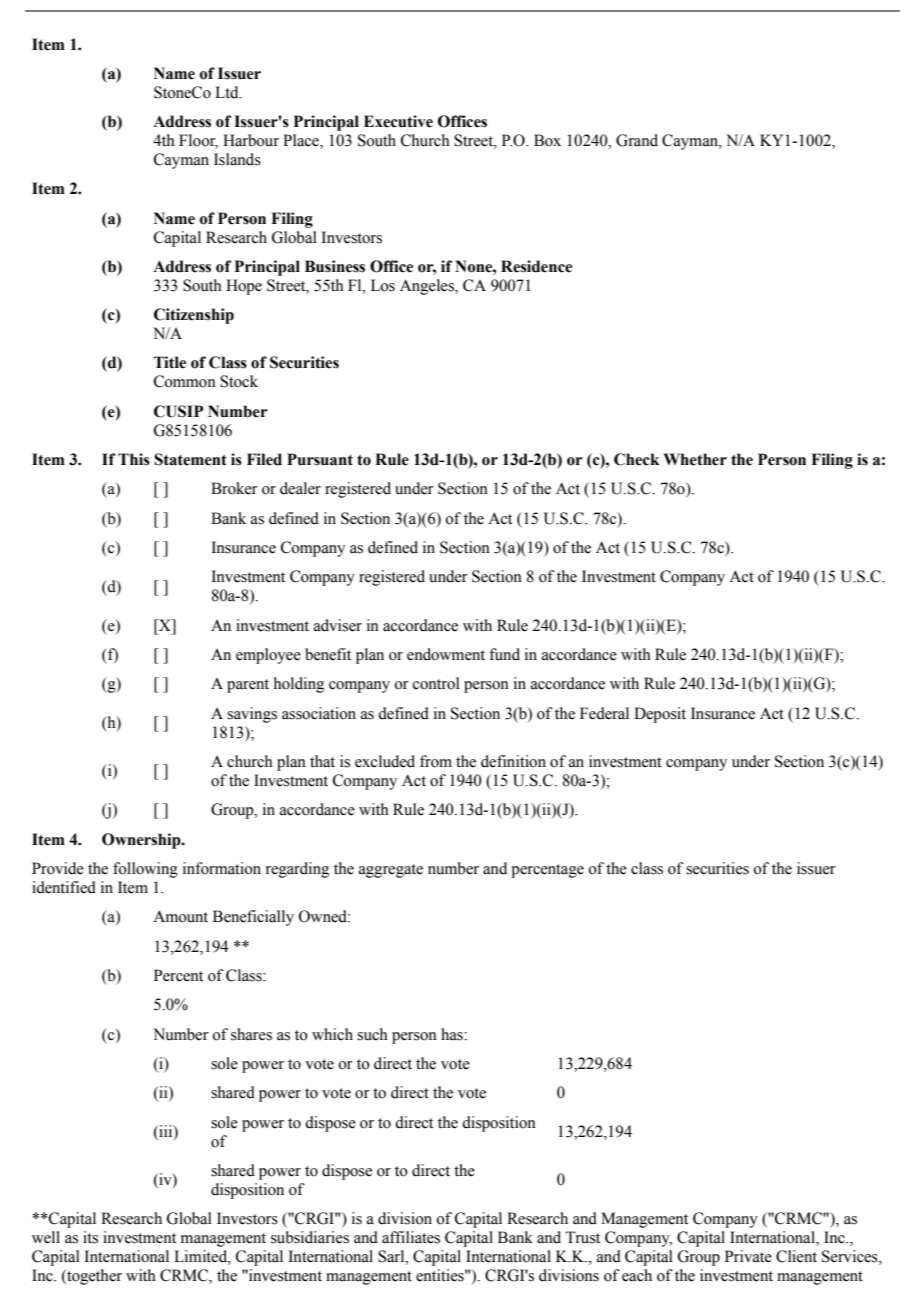 The height and width of the screenshot is (1308, 924). What do you see at coordinates (228, 92) in the screenshot?
I see `Ltd` at bounding box center [228, 92].
